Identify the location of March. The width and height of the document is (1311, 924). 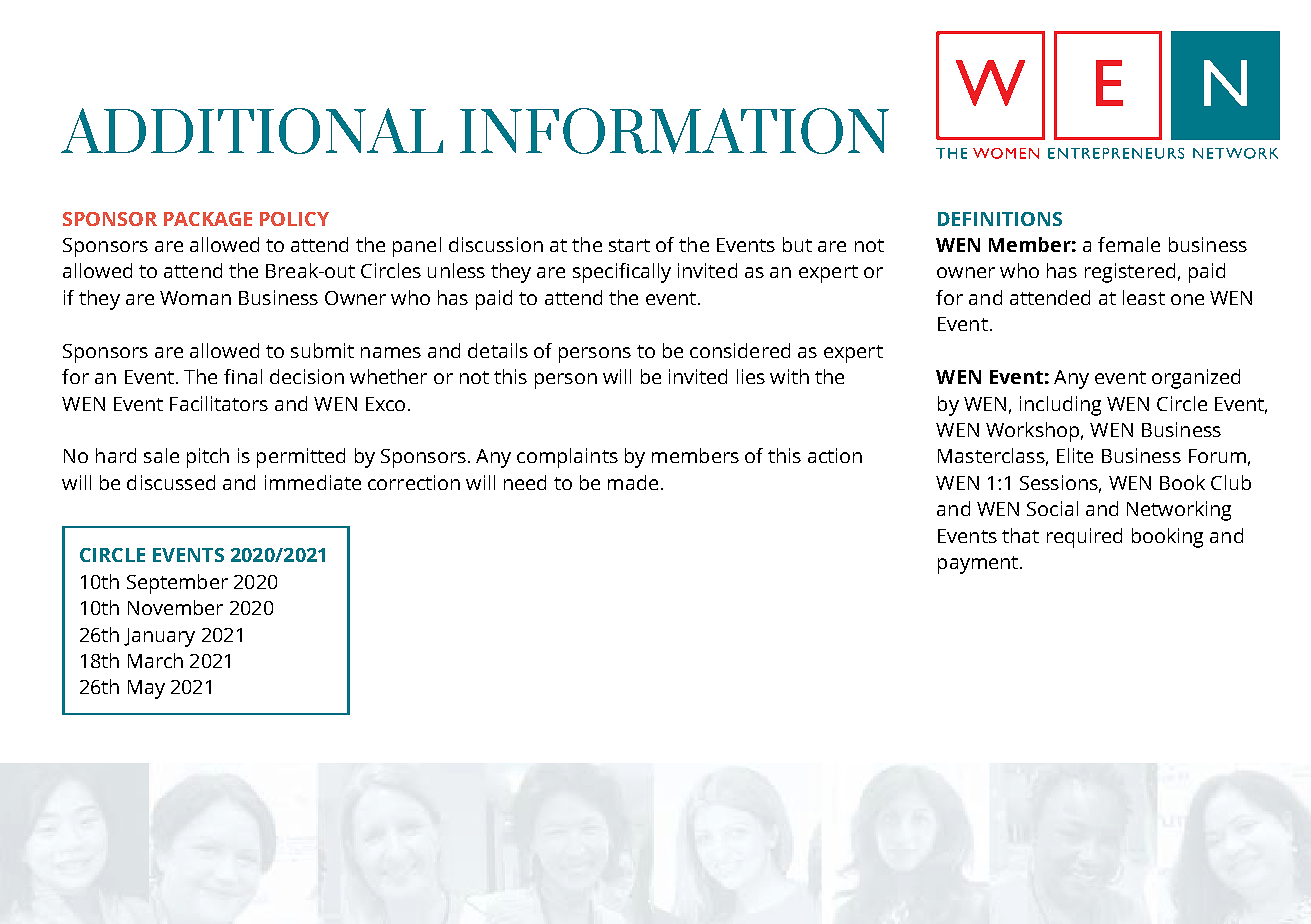
(155, 660).
